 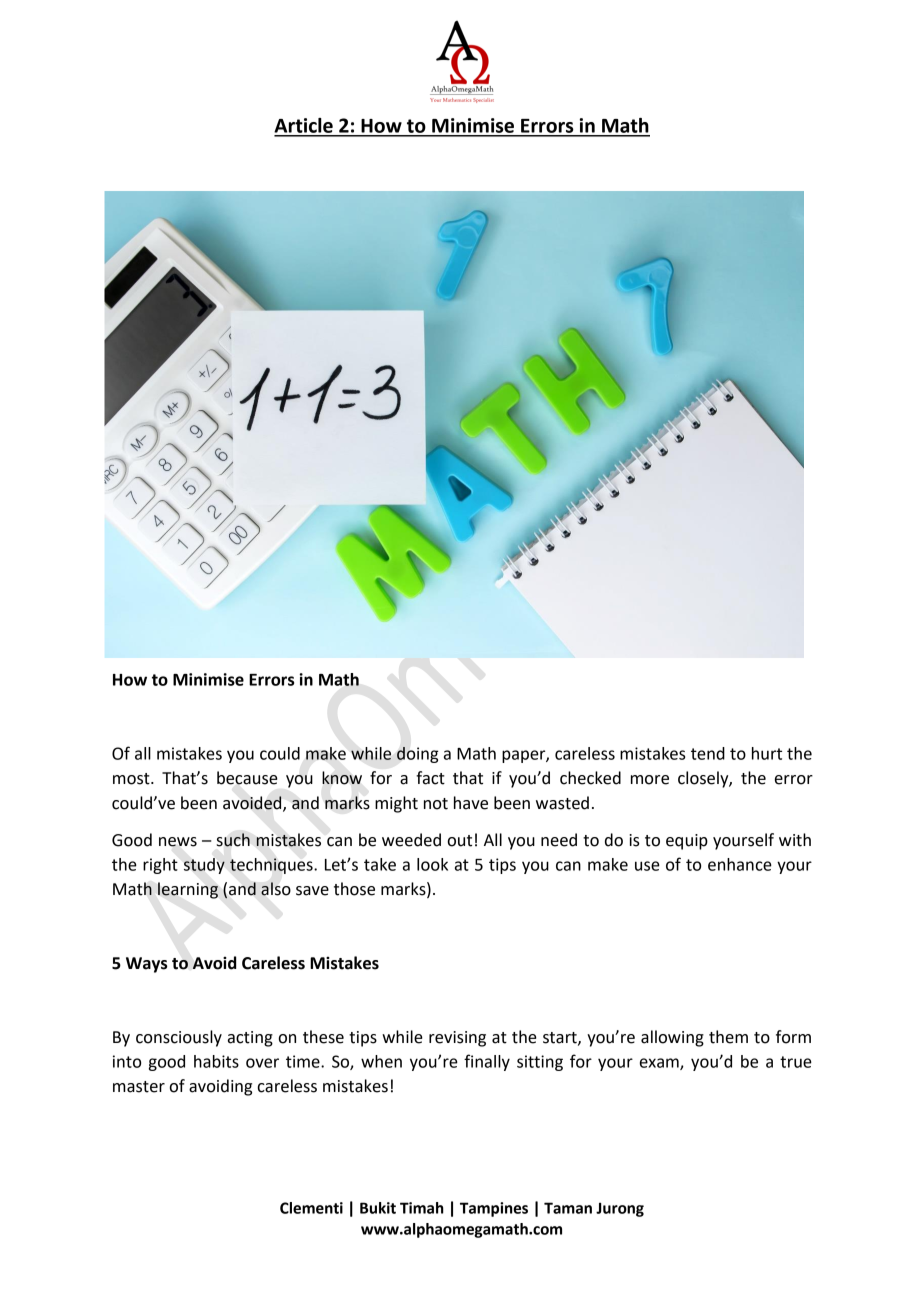 I want to click on enhance, so click(x=740, y=864).
